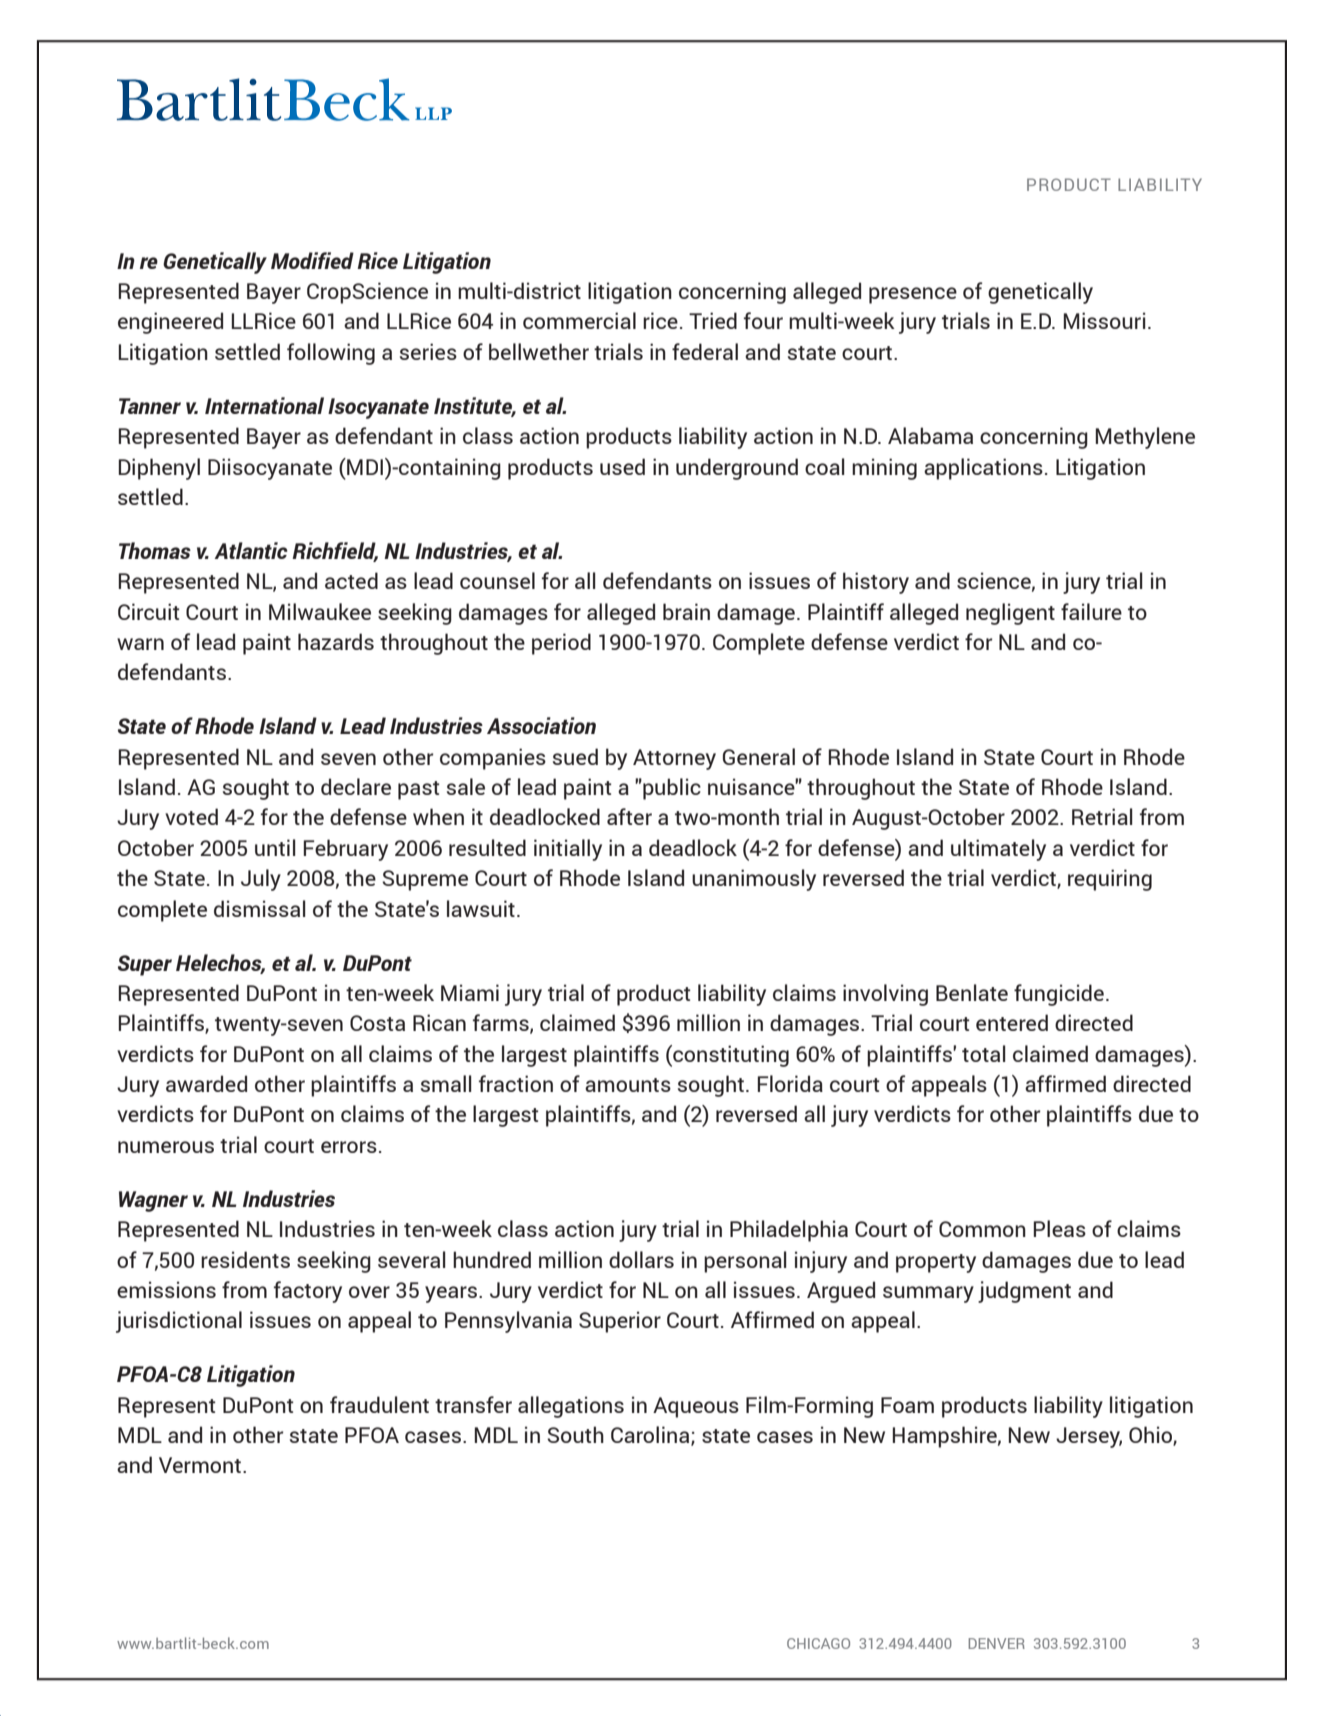 This page has width=1326, height=1716. Describe the element at coordinates (1024, 1292) in the page. I see `judgment` at that location.
